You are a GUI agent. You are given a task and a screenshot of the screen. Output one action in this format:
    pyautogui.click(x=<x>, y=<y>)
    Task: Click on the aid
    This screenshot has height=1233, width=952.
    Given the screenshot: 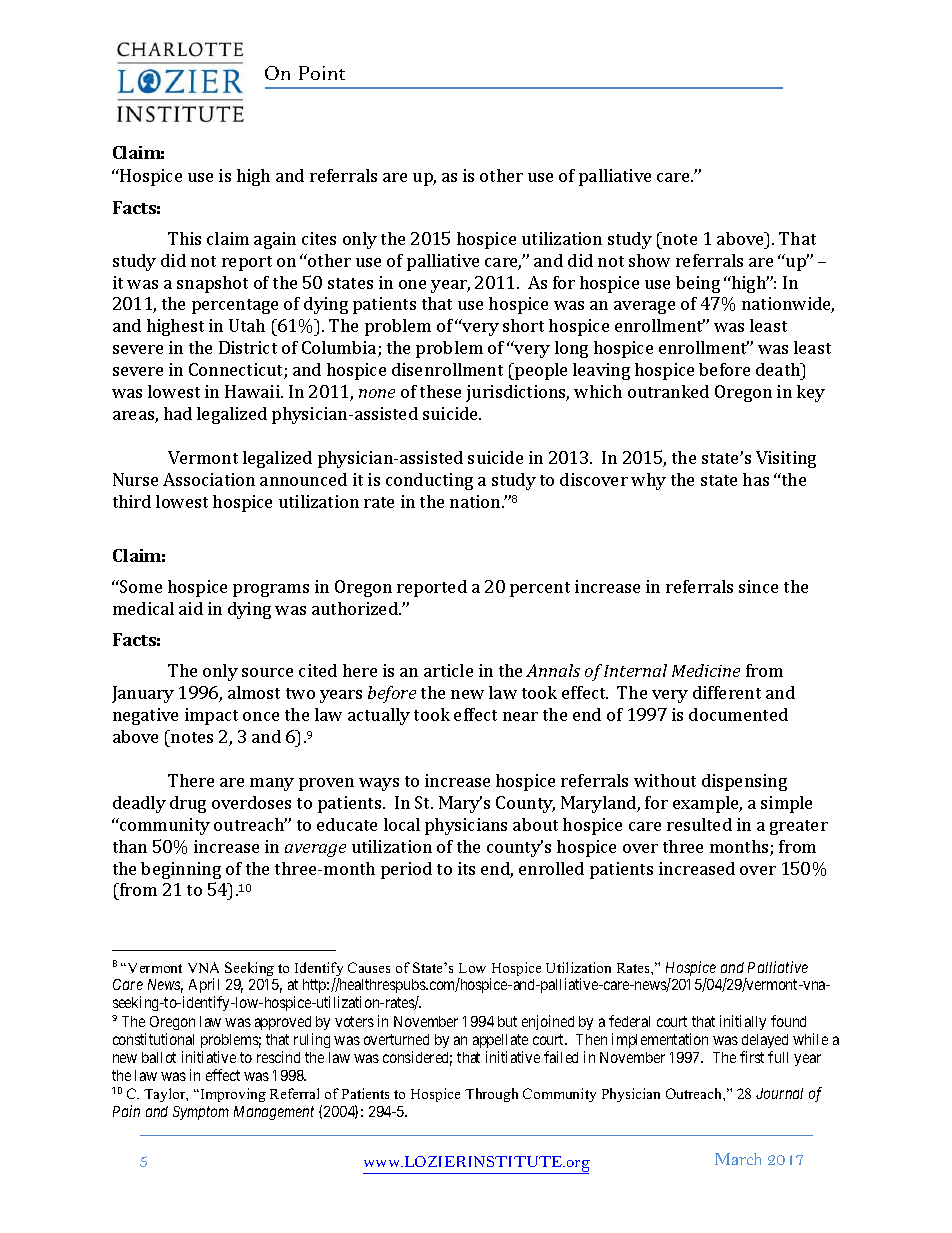 What is the action you would take?
    pyautogui.click(x=191, y=608)
